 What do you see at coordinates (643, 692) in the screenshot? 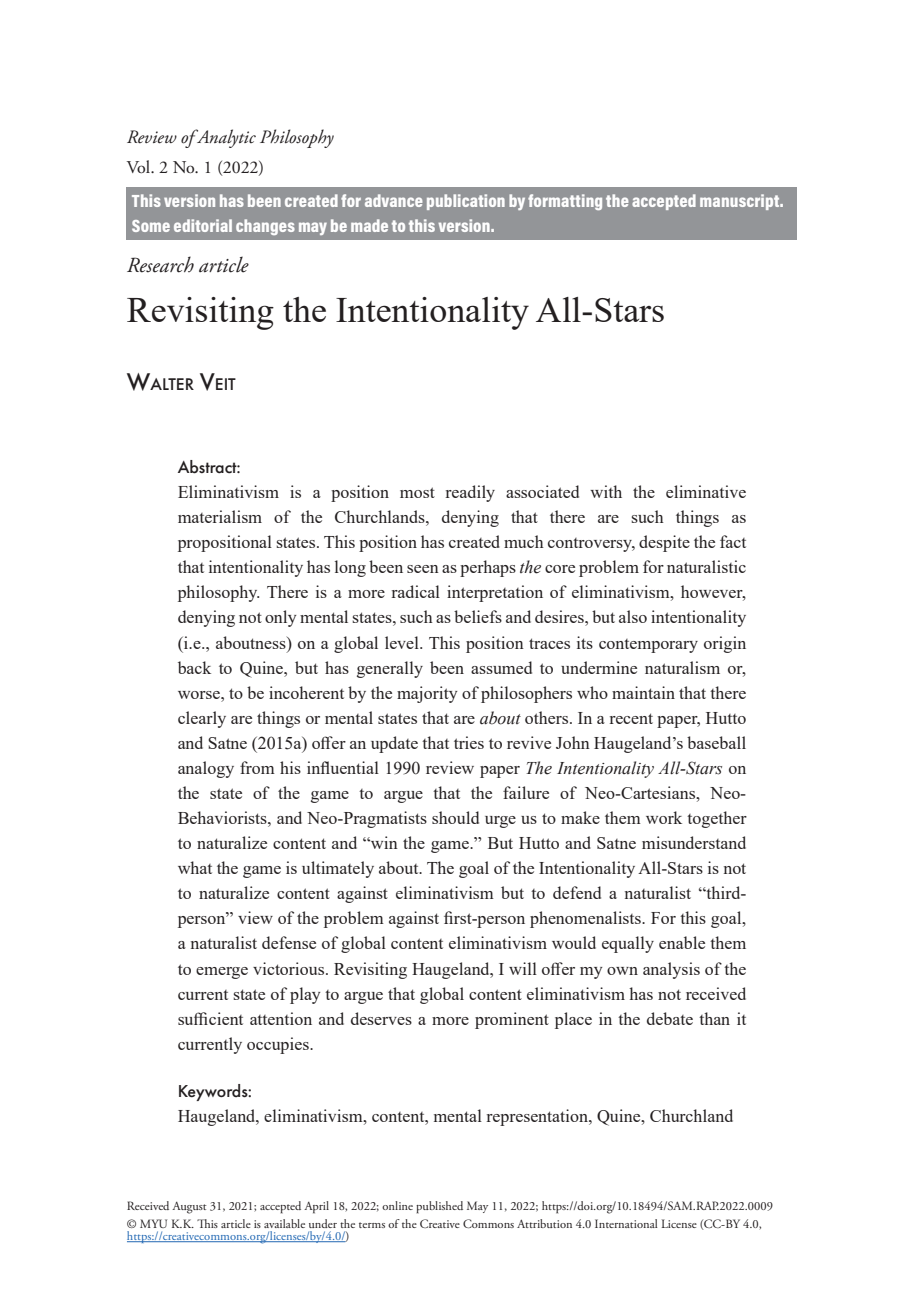
I see `maintain` at bounding box center [643, 692].
